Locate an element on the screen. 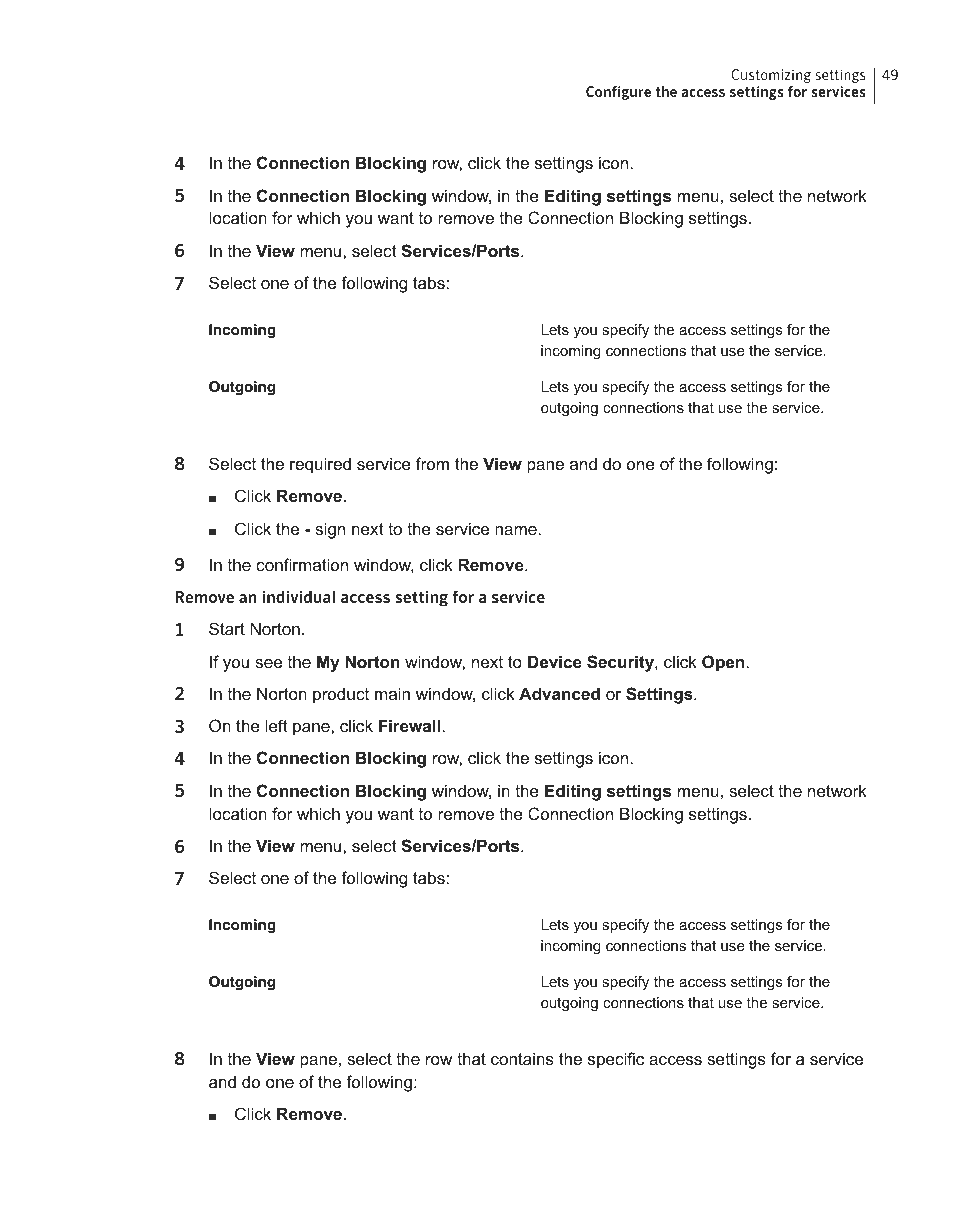 The width and height of the screenshot is (958, 1232). required is located at coordinates (320, 465).
